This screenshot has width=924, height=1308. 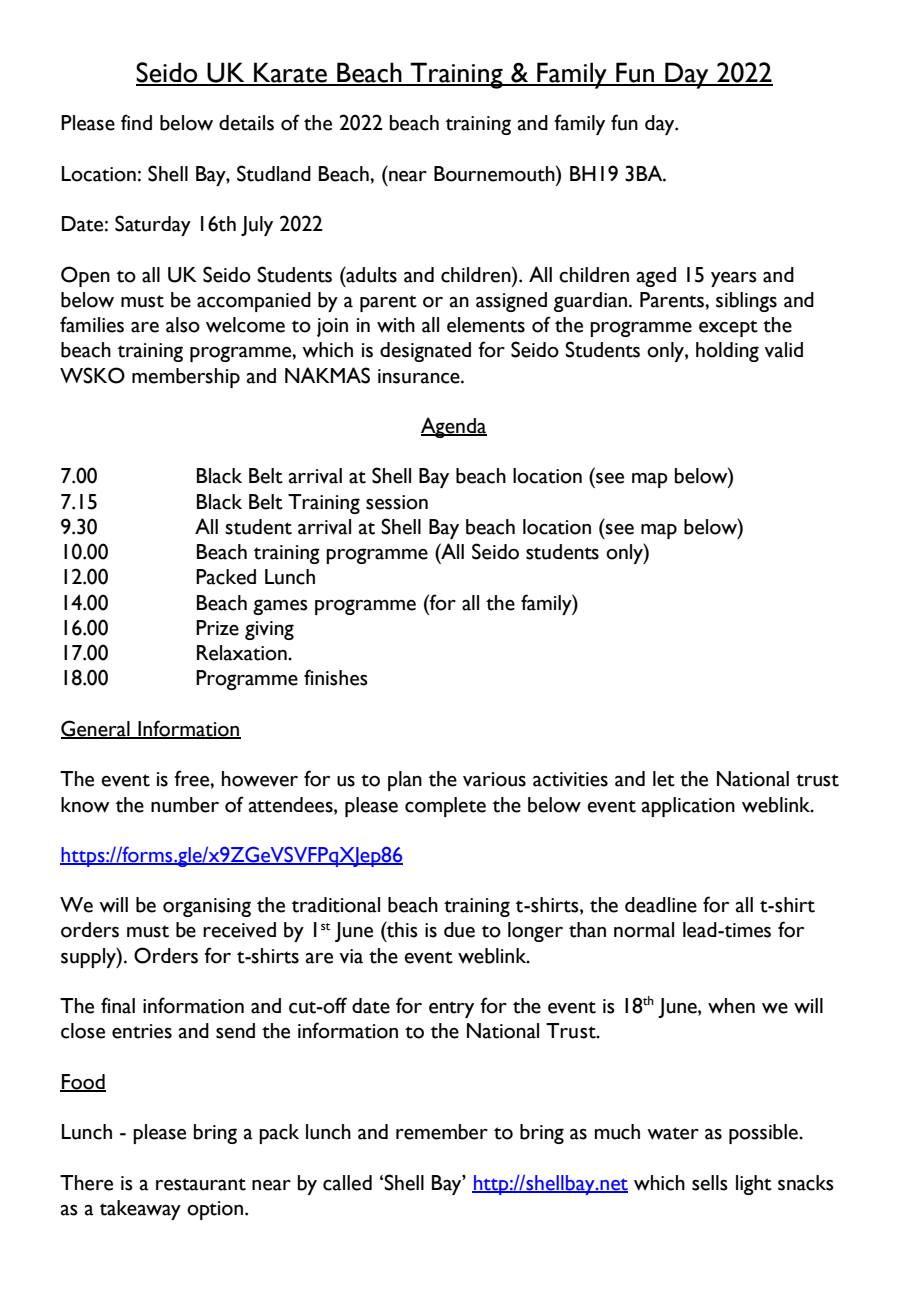 What do you see at coordinates (217, 628) in the screenshot?
I see `Prize` at bounding box center [217, 628].
